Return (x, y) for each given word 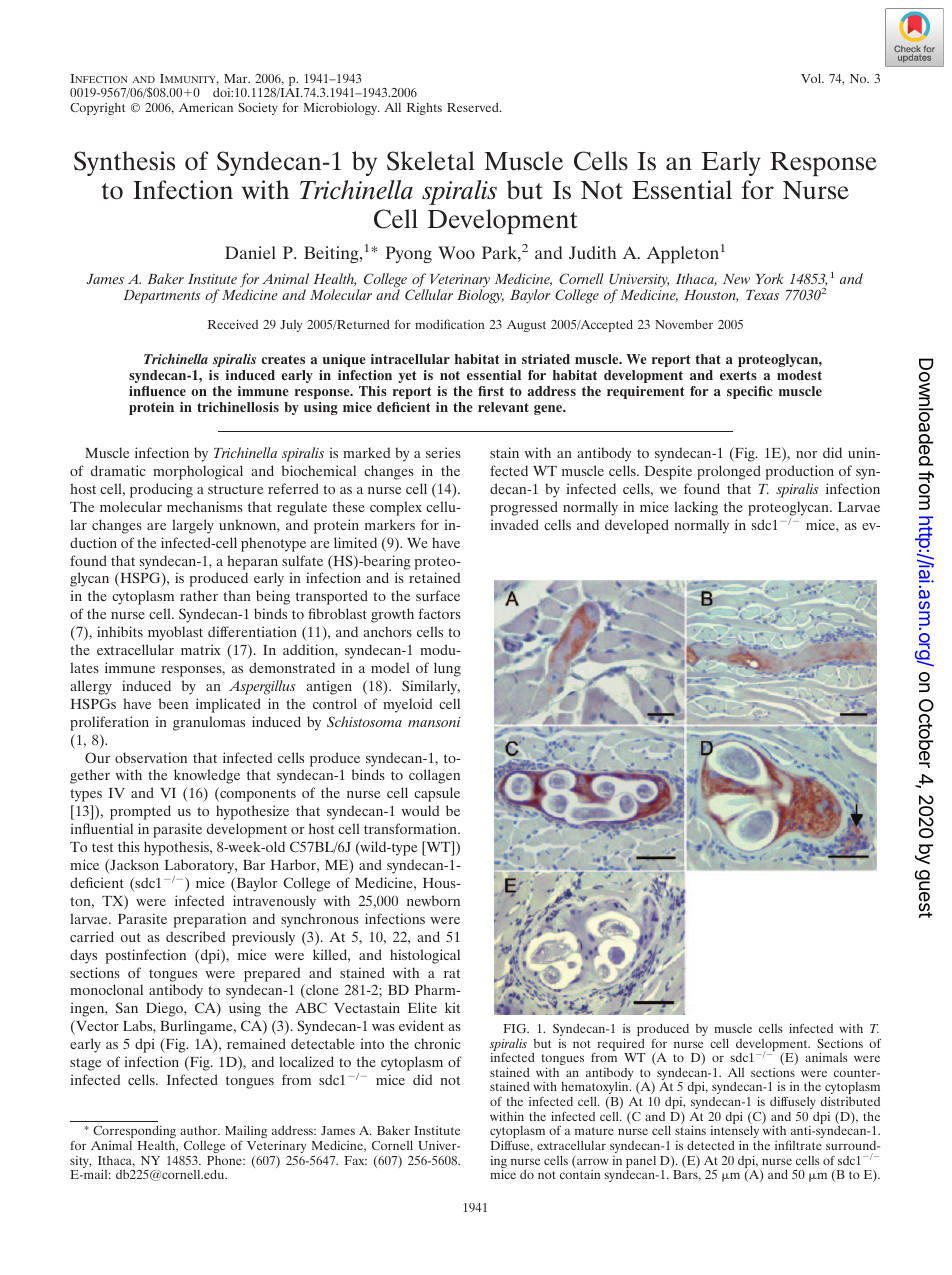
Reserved (474, 107)
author (200, 1130)
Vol (812, 78)
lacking (696, 508)
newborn (433, 900)
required (620, 1046)
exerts (738, 375)
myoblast (175, 633)
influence (157, 391)
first (491, 391)
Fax (355, 1160)
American (206, 107)
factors (439, 613)
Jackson (133, 866)
